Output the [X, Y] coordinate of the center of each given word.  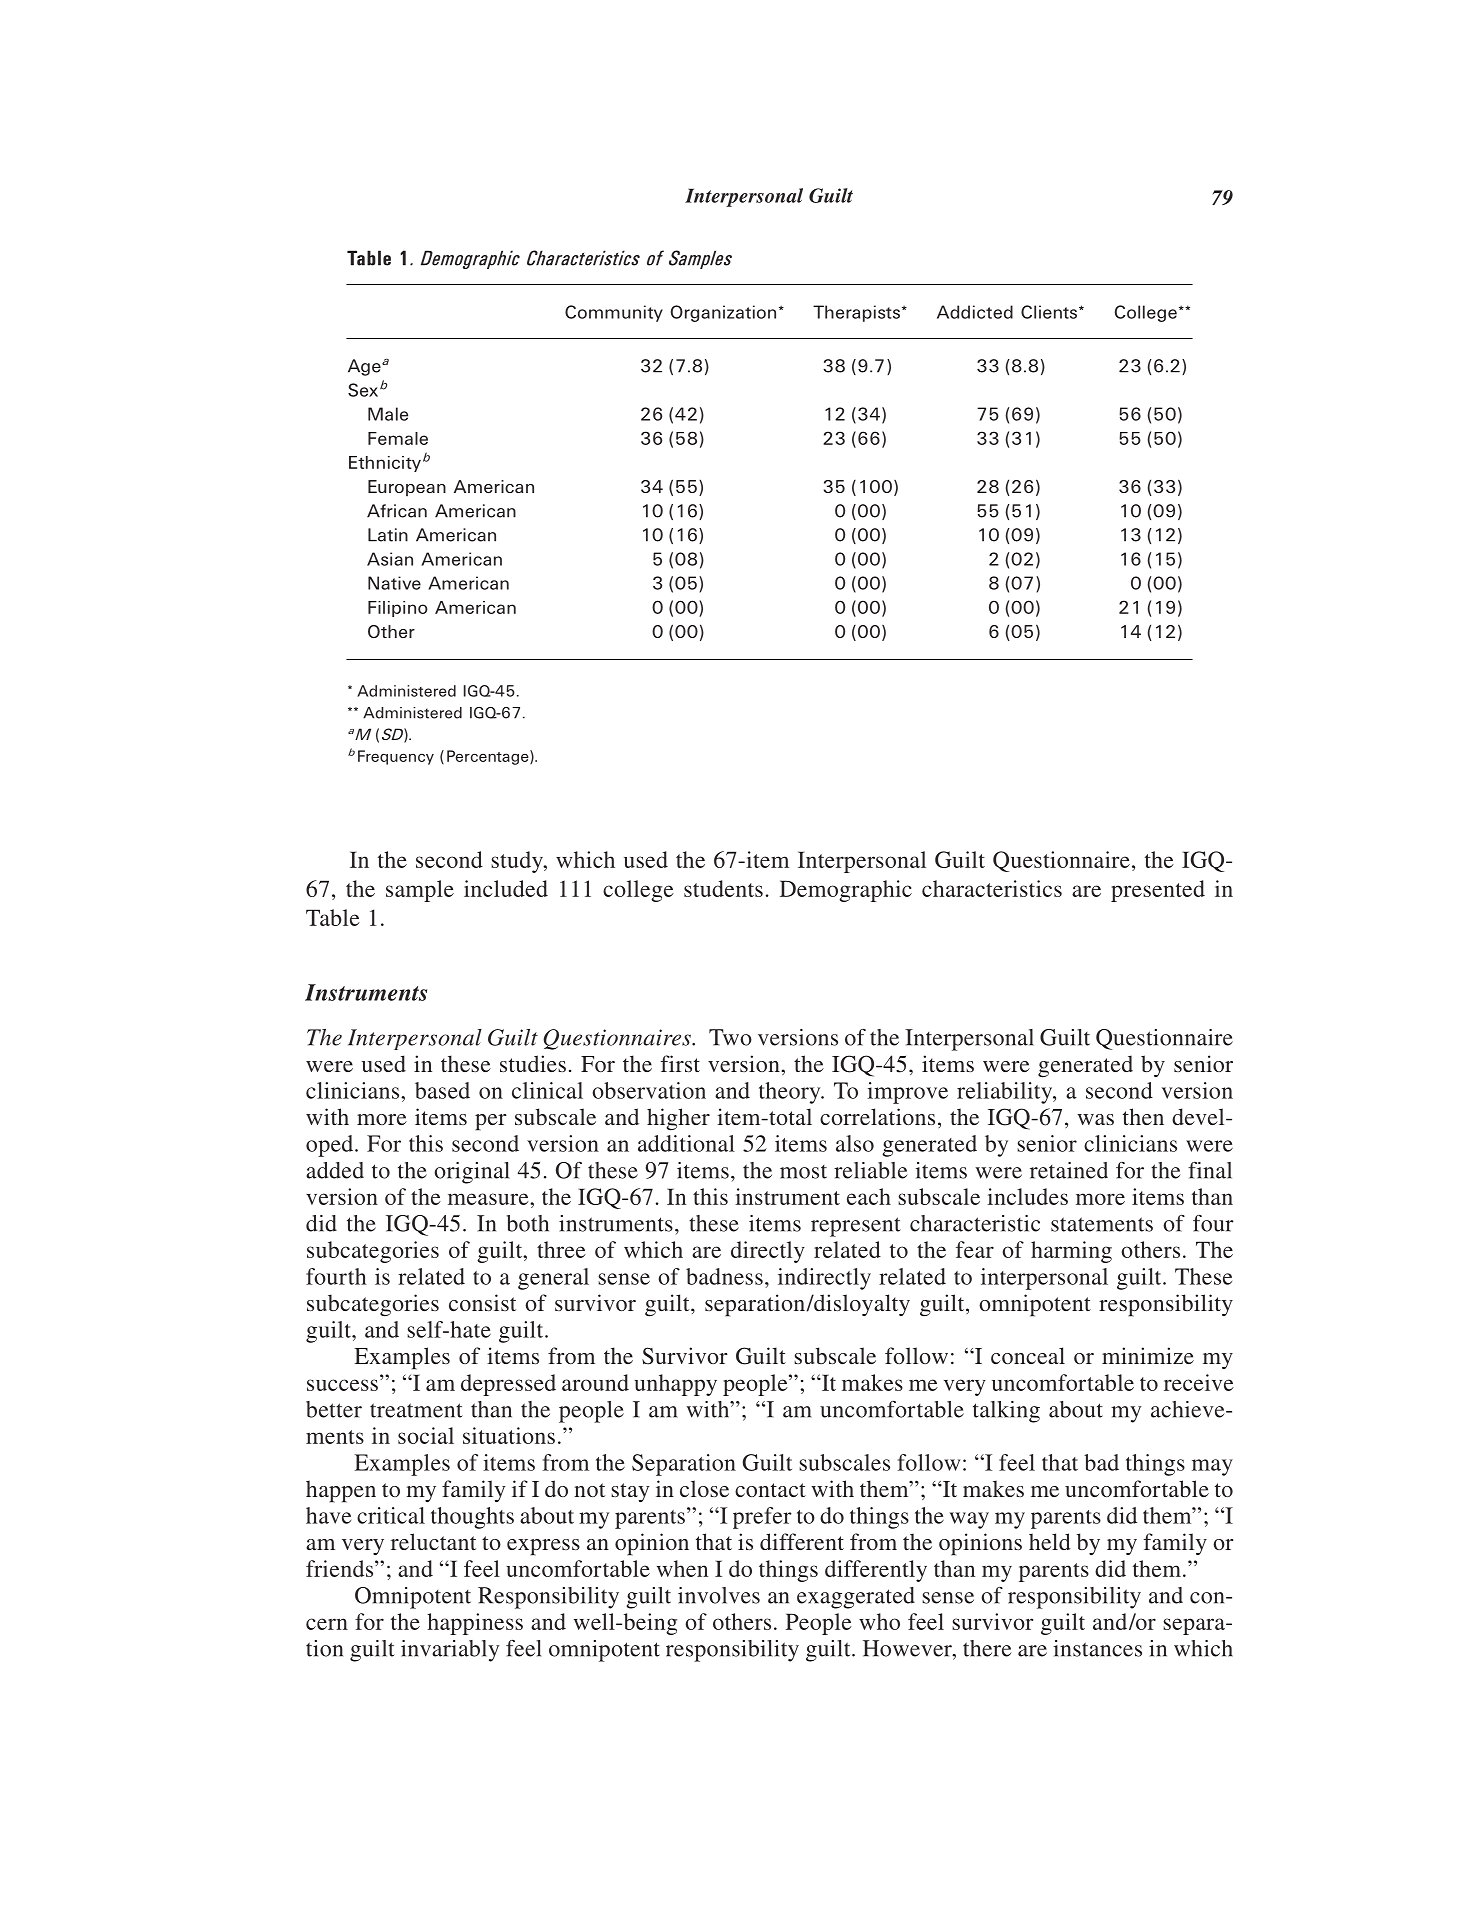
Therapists [856, 313]
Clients [1050, 312]
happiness [475, 1624]
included [506, 888]
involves [719, 1595]
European [407, 488]
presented [1158, 891]
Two [730, 1037]
